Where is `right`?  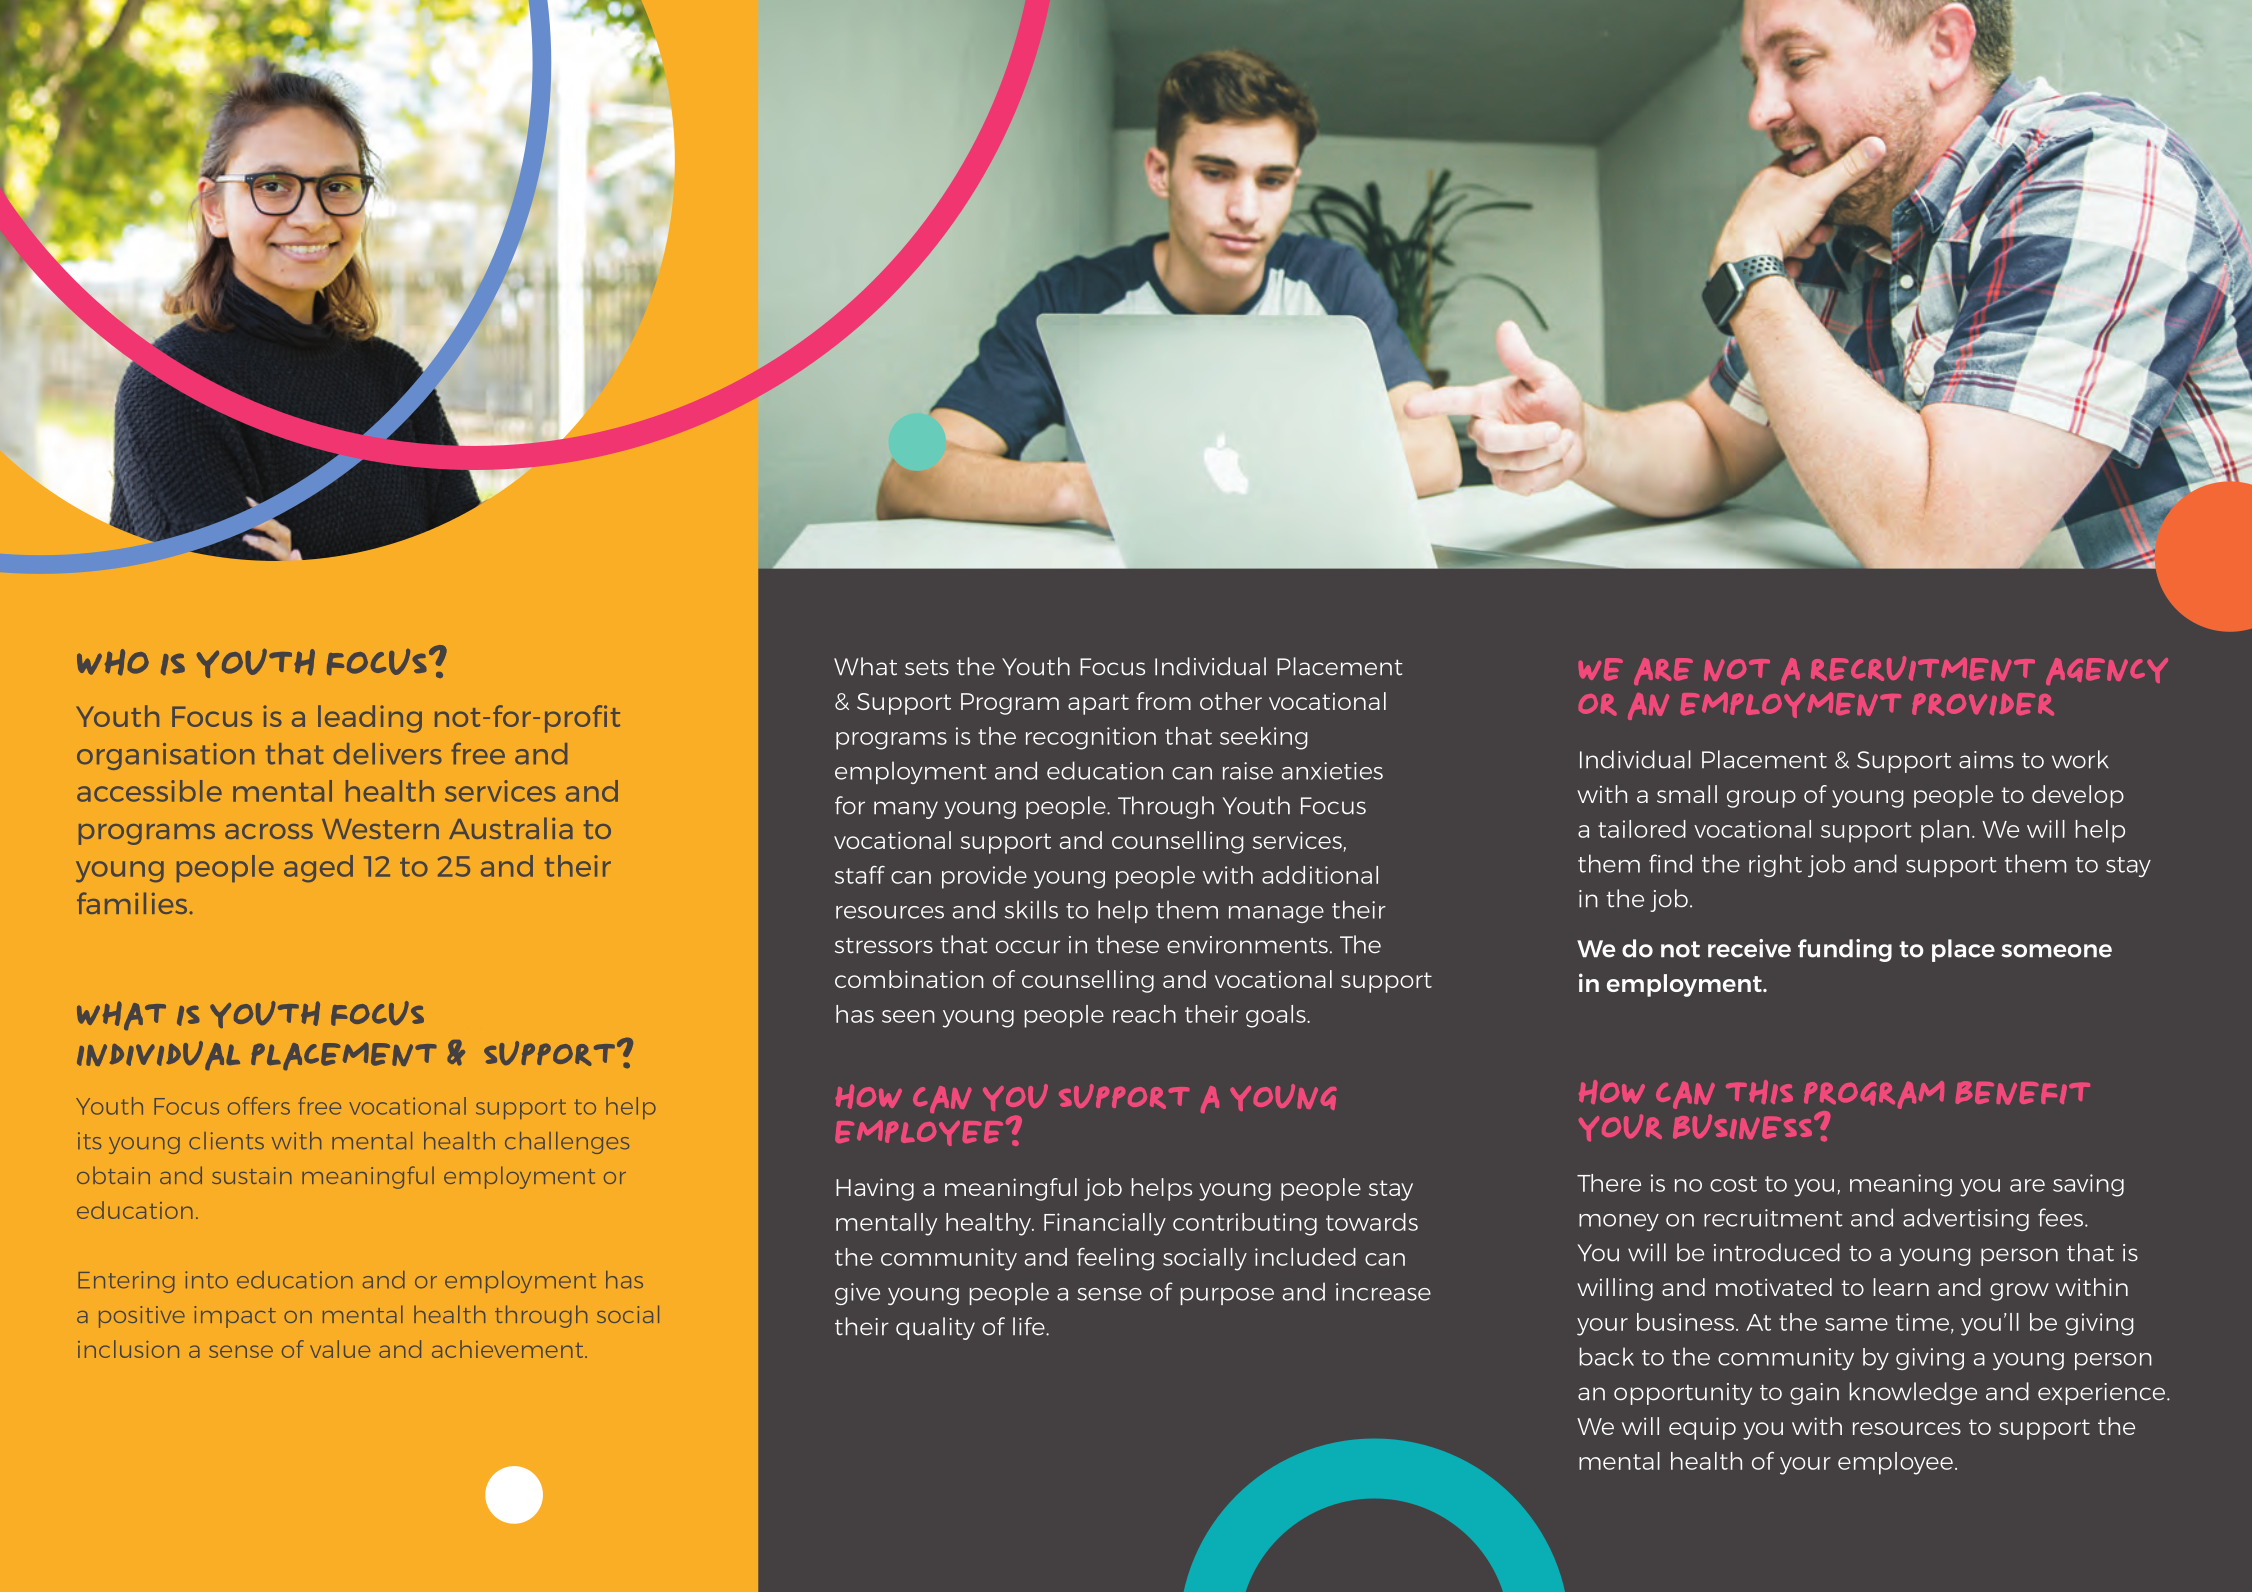
right is located at coordinates (1775, 865).
